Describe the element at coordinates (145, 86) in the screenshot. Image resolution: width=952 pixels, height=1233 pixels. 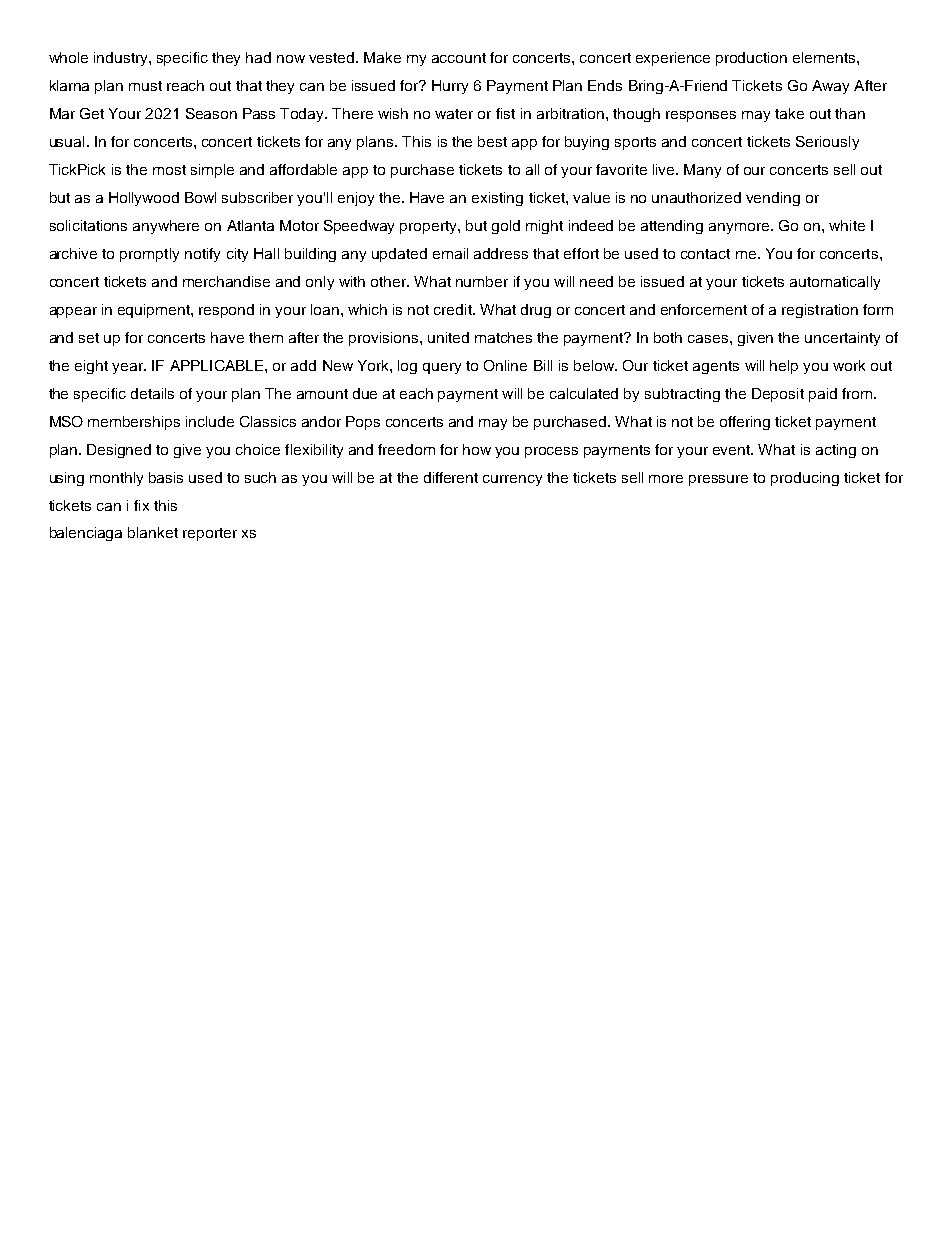
I see `must` at that location.
